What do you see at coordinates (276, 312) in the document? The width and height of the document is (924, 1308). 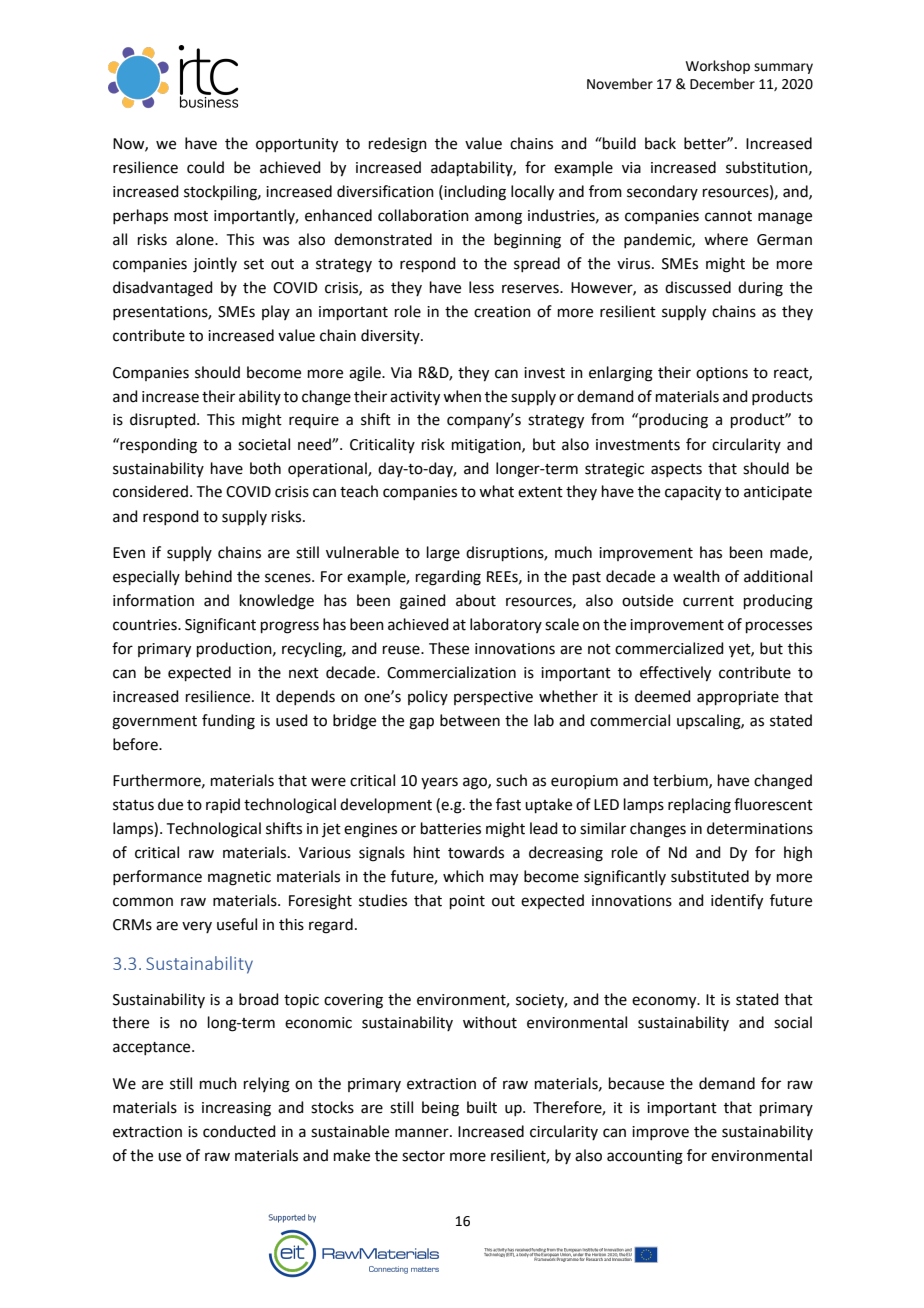 I see `play` at bounding box center [276, 312].
